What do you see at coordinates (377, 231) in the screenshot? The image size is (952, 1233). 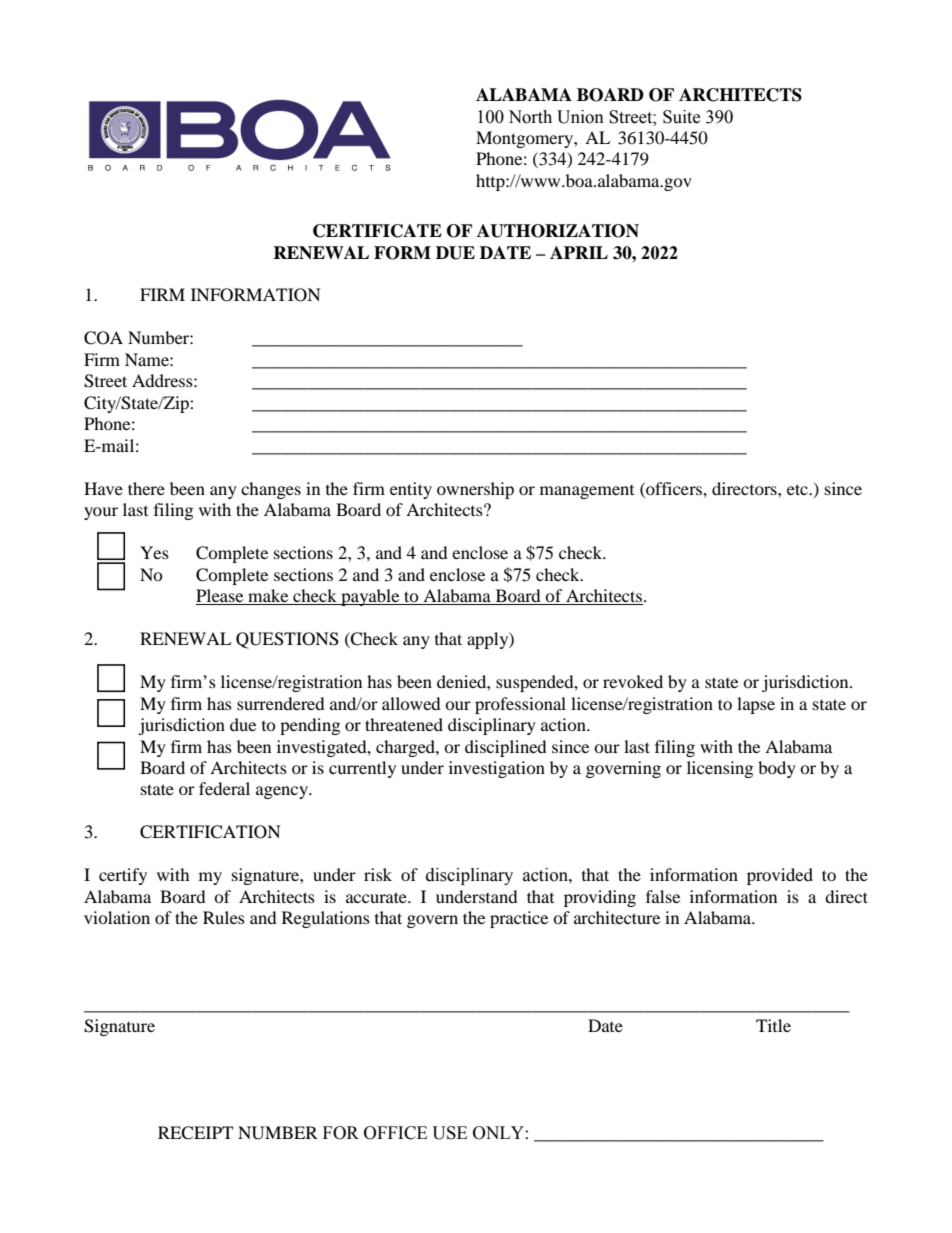 I see `CERTIFICATE` at bounding box center [377, 231].
